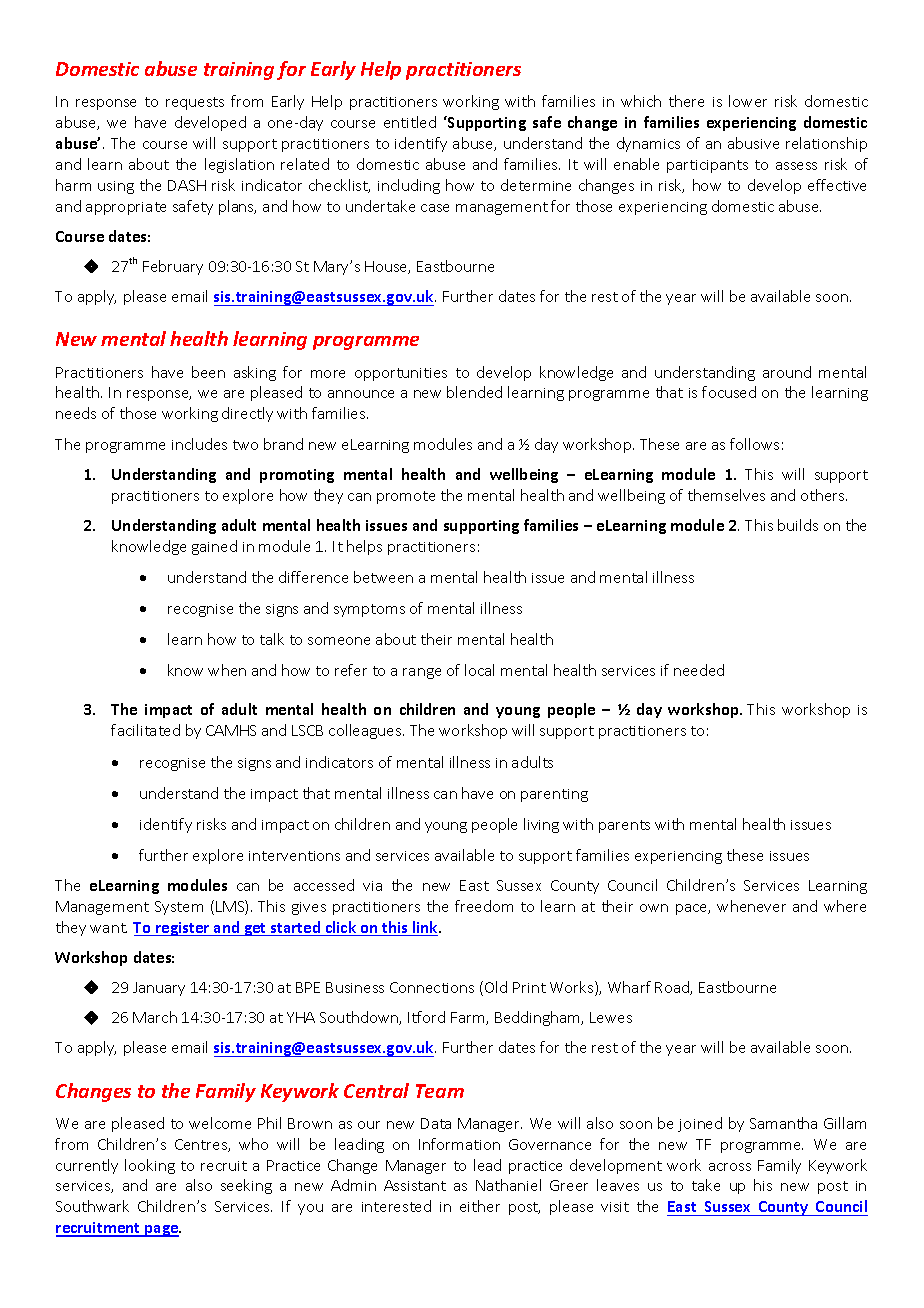 The width and height of the document is (924, 1308). I want to click on looking, so click(150, 1166).
